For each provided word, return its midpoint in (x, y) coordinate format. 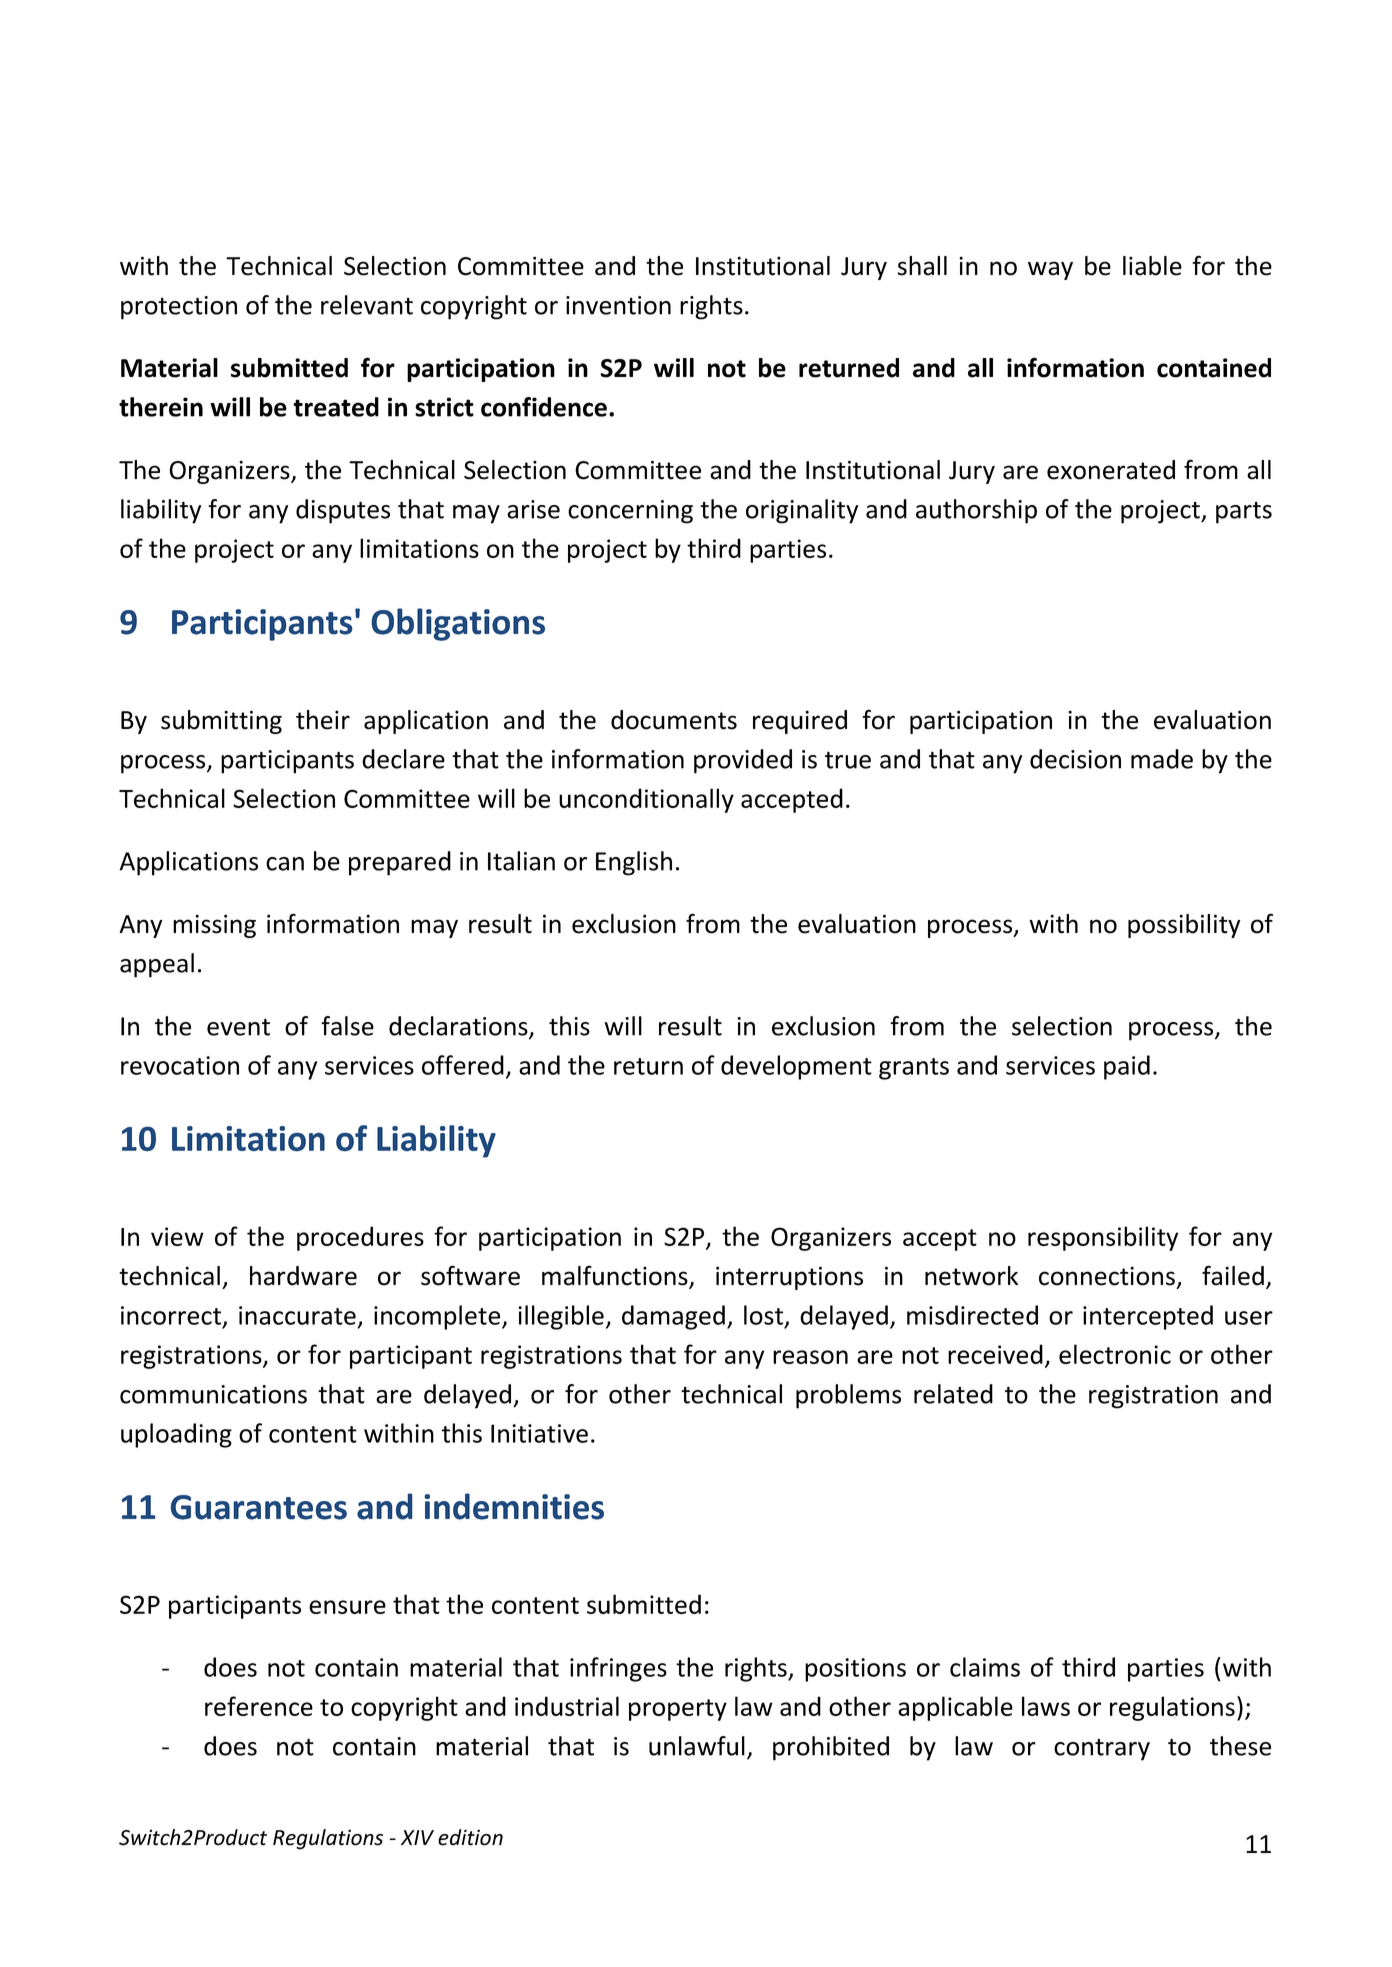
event (238, 1027)
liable (1152, 266)
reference (259, 1706)
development (796, 1067)
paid (1127, 1067)
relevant (367, 305)
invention (618, 305)
